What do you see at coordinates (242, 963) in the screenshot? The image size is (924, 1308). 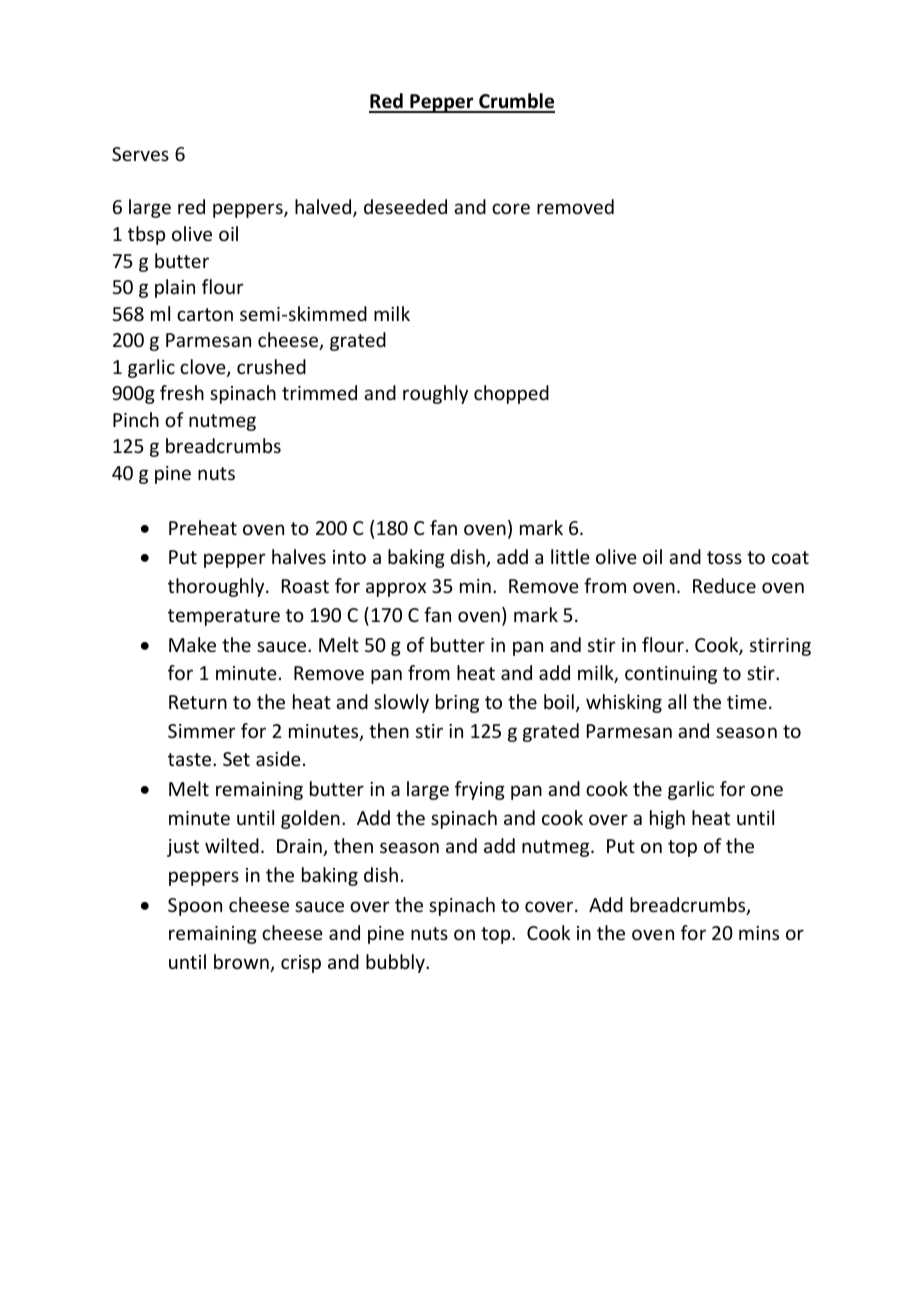 I see `brown` at bounding box center [242, 963].
